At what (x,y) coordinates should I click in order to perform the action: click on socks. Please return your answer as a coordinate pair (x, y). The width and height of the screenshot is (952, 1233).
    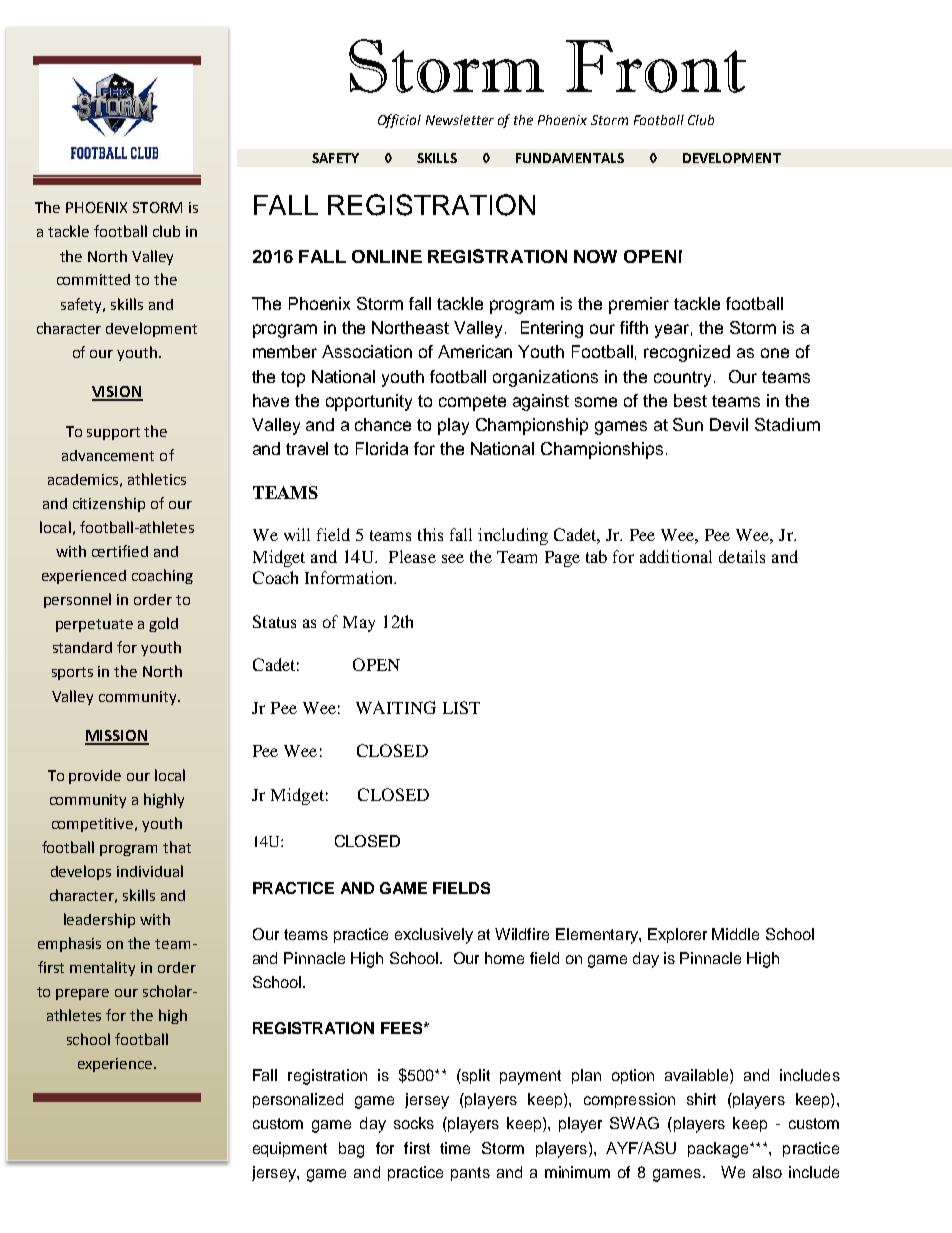
    Looking at the image, I should click on (414, 1123).
